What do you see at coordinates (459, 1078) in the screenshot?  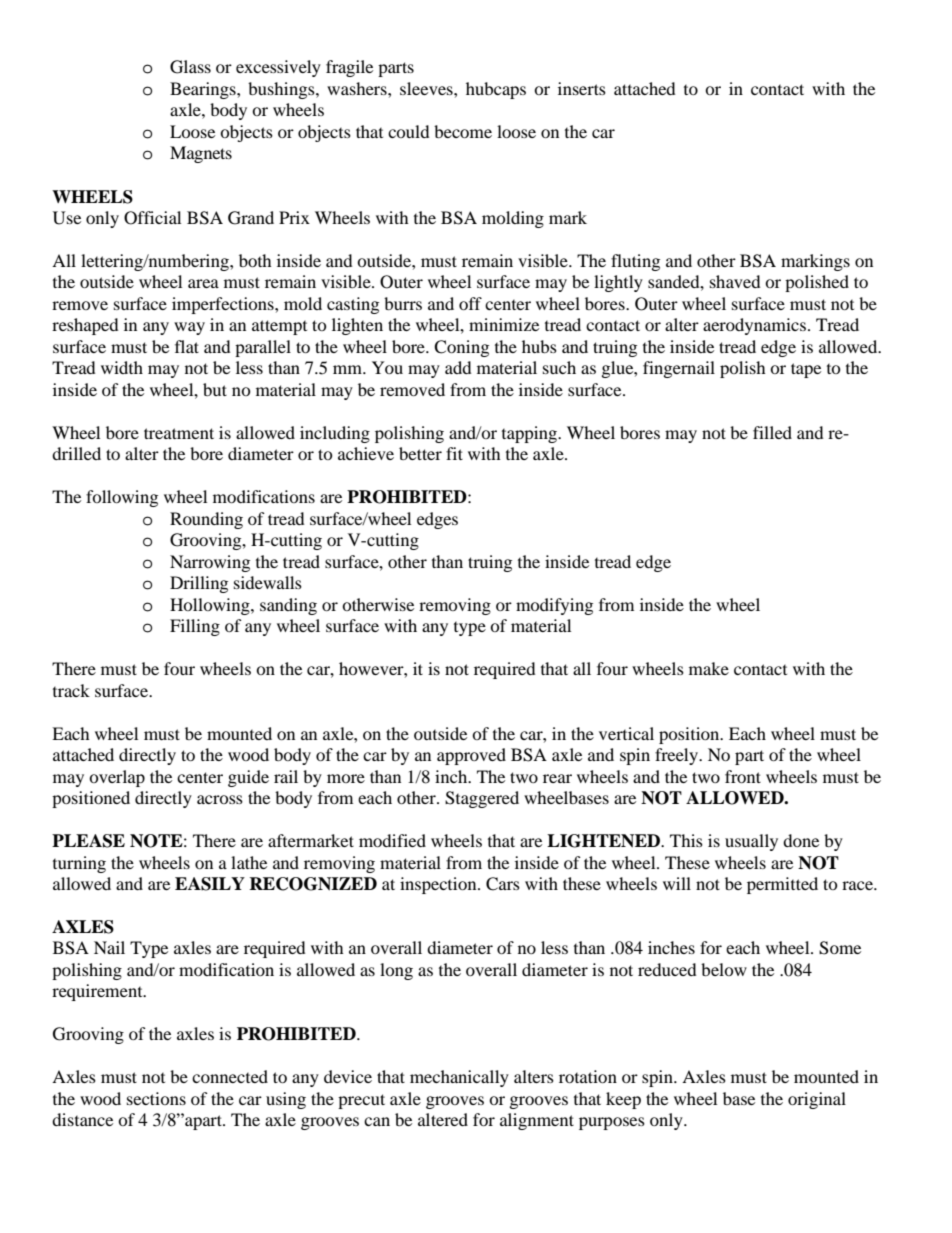 I see `mechanically` at bounding box center [459, 1078].
